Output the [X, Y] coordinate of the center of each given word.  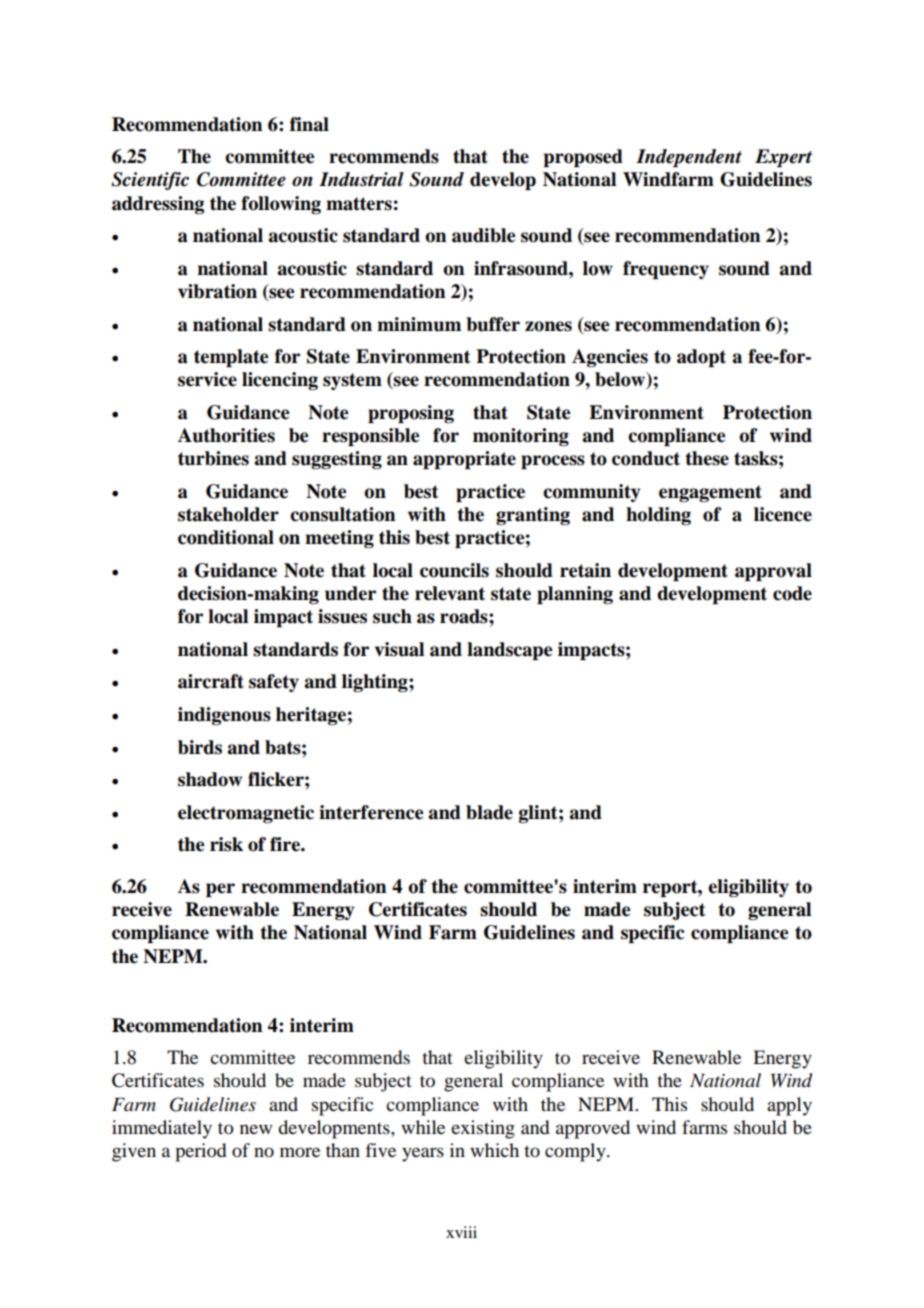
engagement [710, 493]
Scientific [150, 181]
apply [789, 1106]
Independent [689, 158]
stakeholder [228, 514]
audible [484, 235]
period [200, 1152]
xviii [461, 1232]
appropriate [464, 460]
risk [226, 844]
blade [489, 812]
